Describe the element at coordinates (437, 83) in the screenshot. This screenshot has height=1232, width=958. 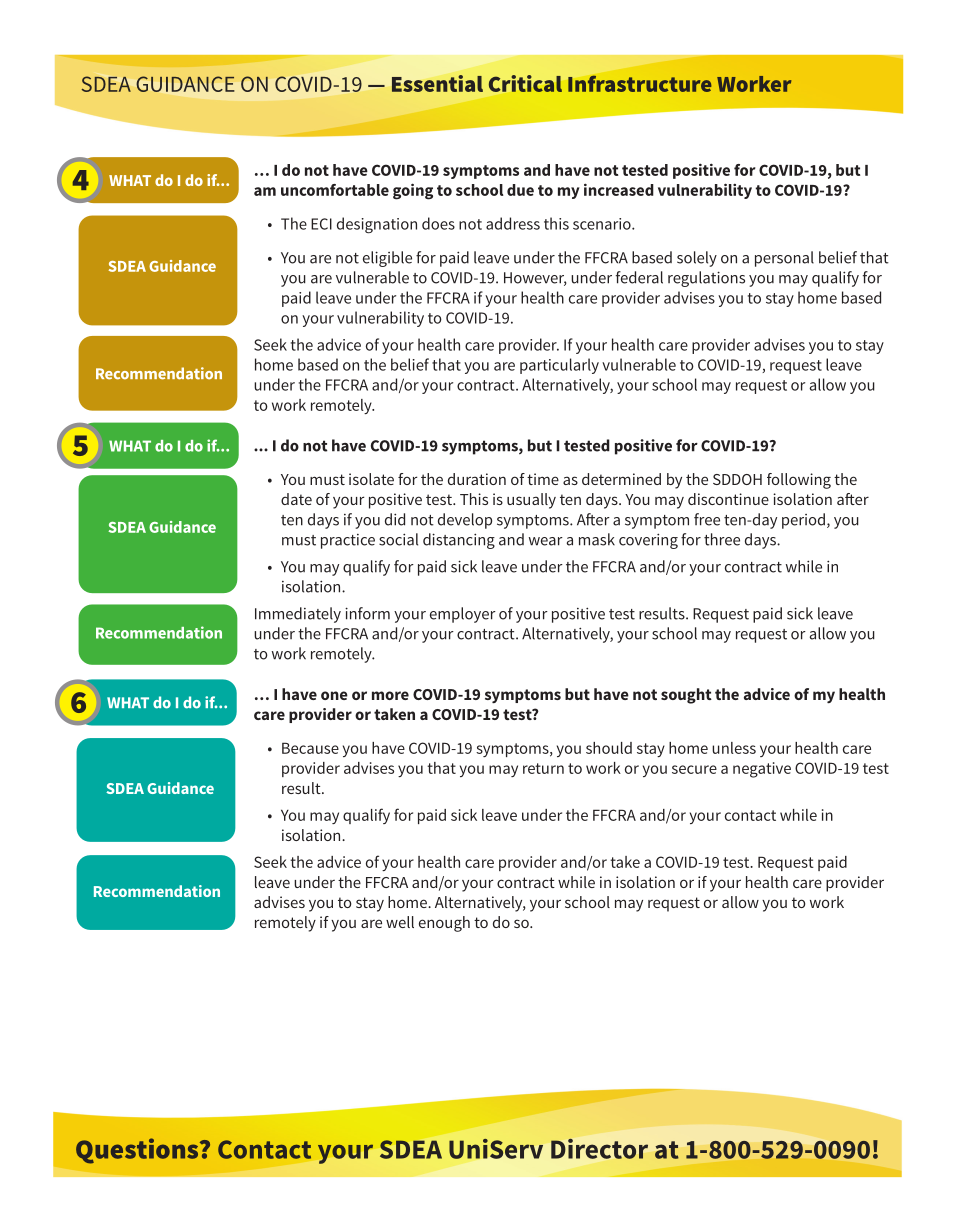
I see `Essential` at that location.
